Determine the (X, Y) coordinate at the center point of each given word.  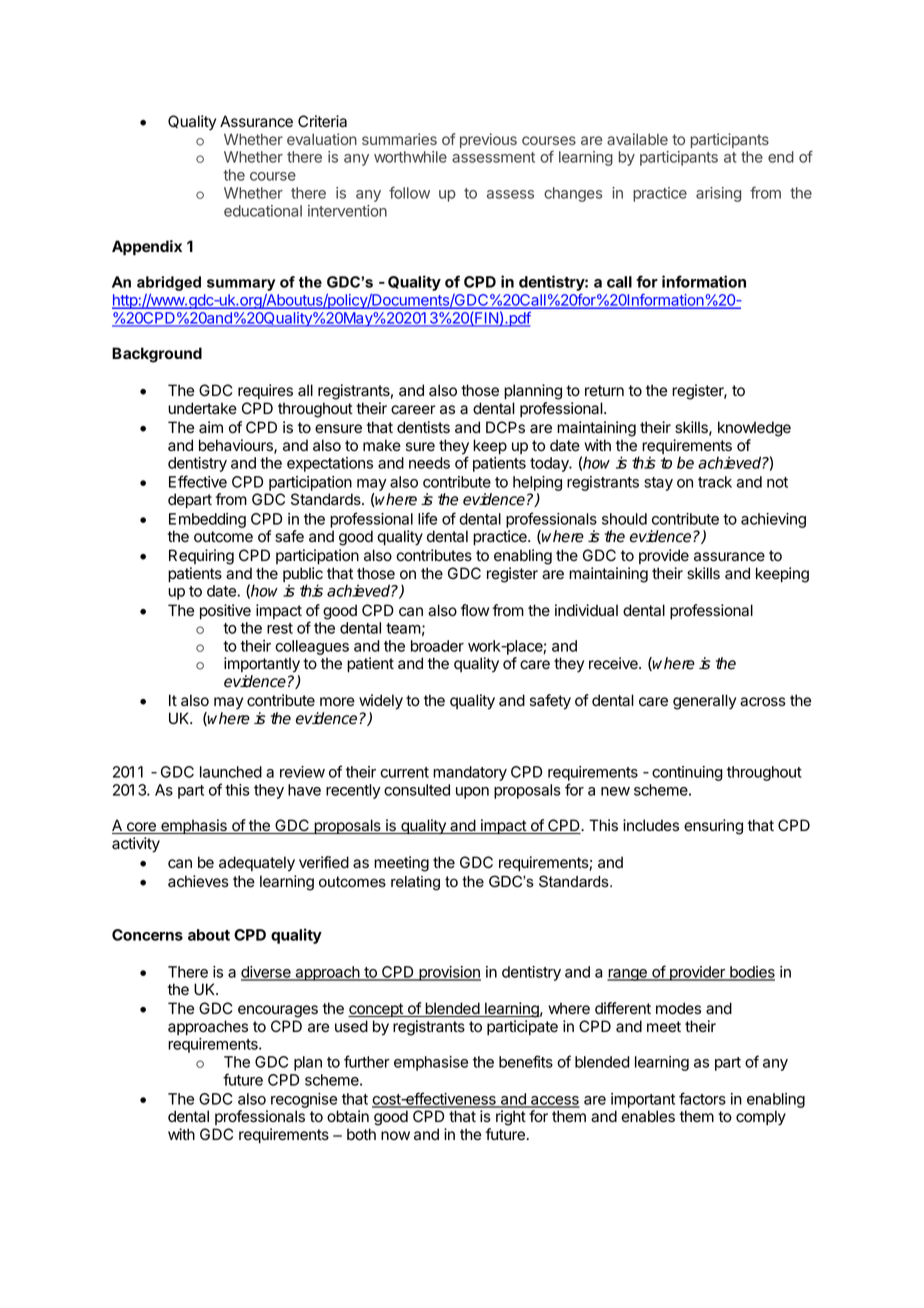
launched (231, 772)
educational (263, 211)
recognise (304, 1102)
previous (488, 140)
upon (472, 793)
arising (718, 194)
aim (211, 427)
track (715, 482)
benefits (526, 1061)
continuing (687, 773)
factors (702, 1098)
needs (429, 463)
